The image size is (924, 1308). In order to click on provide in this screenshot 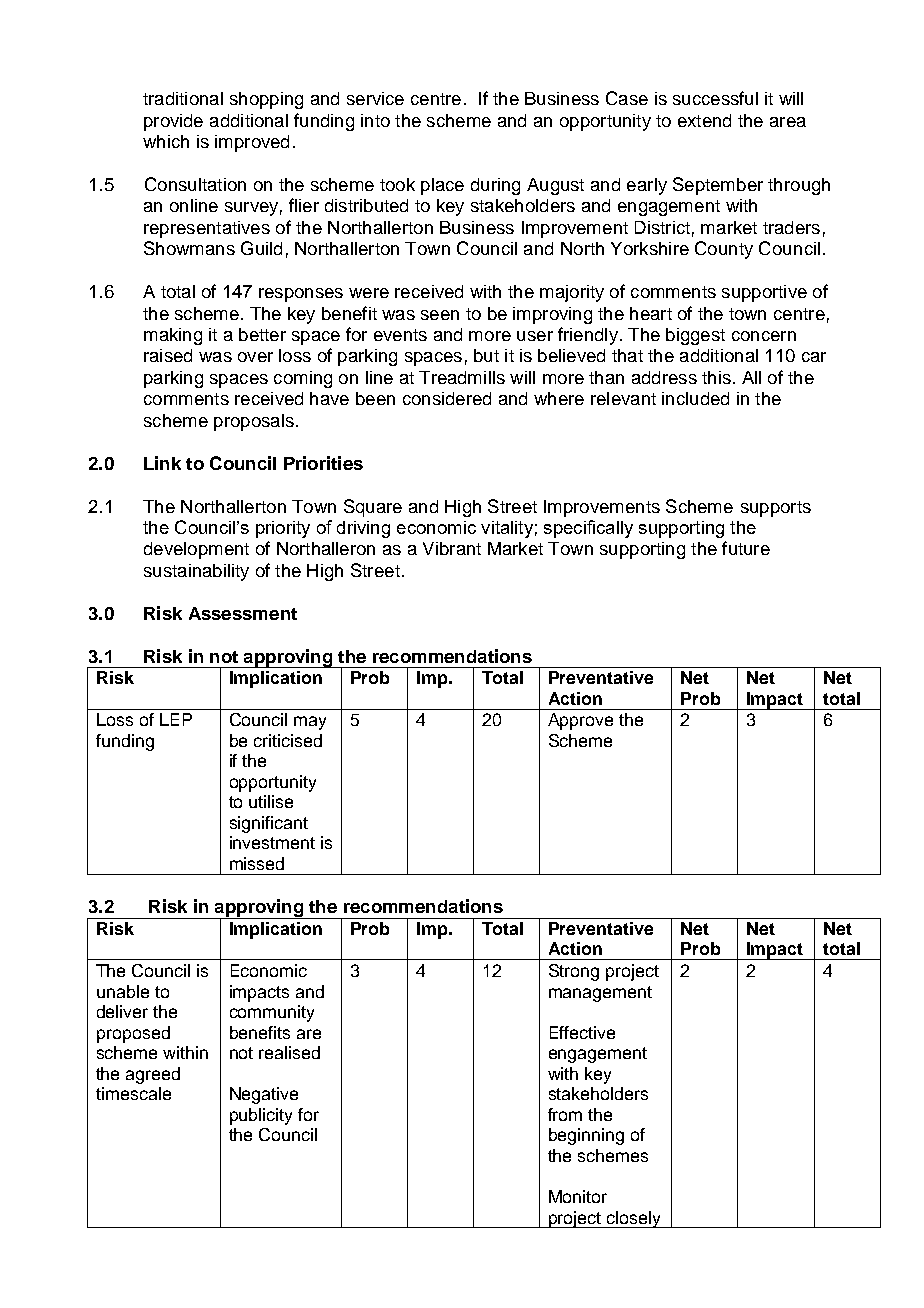, I will do `click(173, 122)`.
